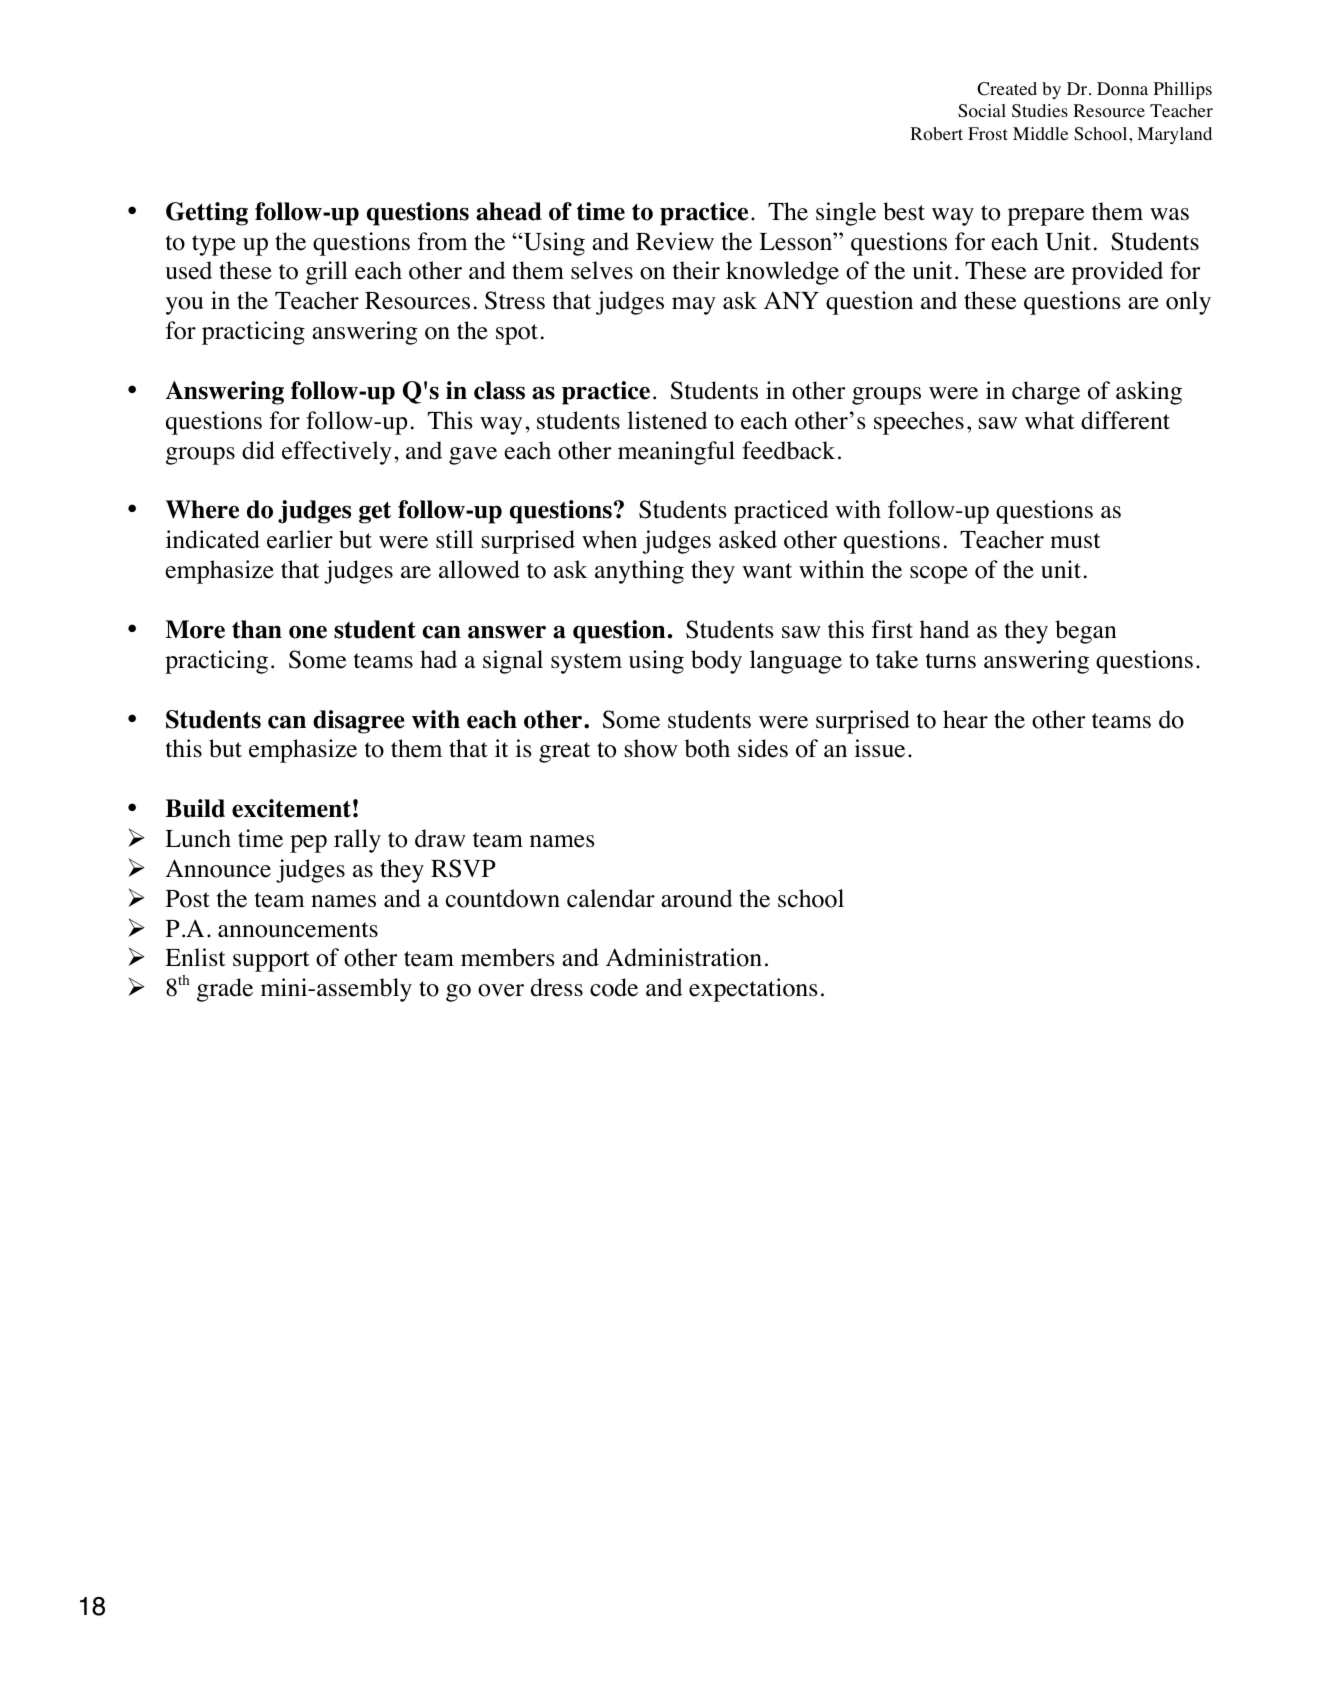 The height and width of the screenshot is (1707, 1319). I want to click on Studies, so click(1040, 111).
